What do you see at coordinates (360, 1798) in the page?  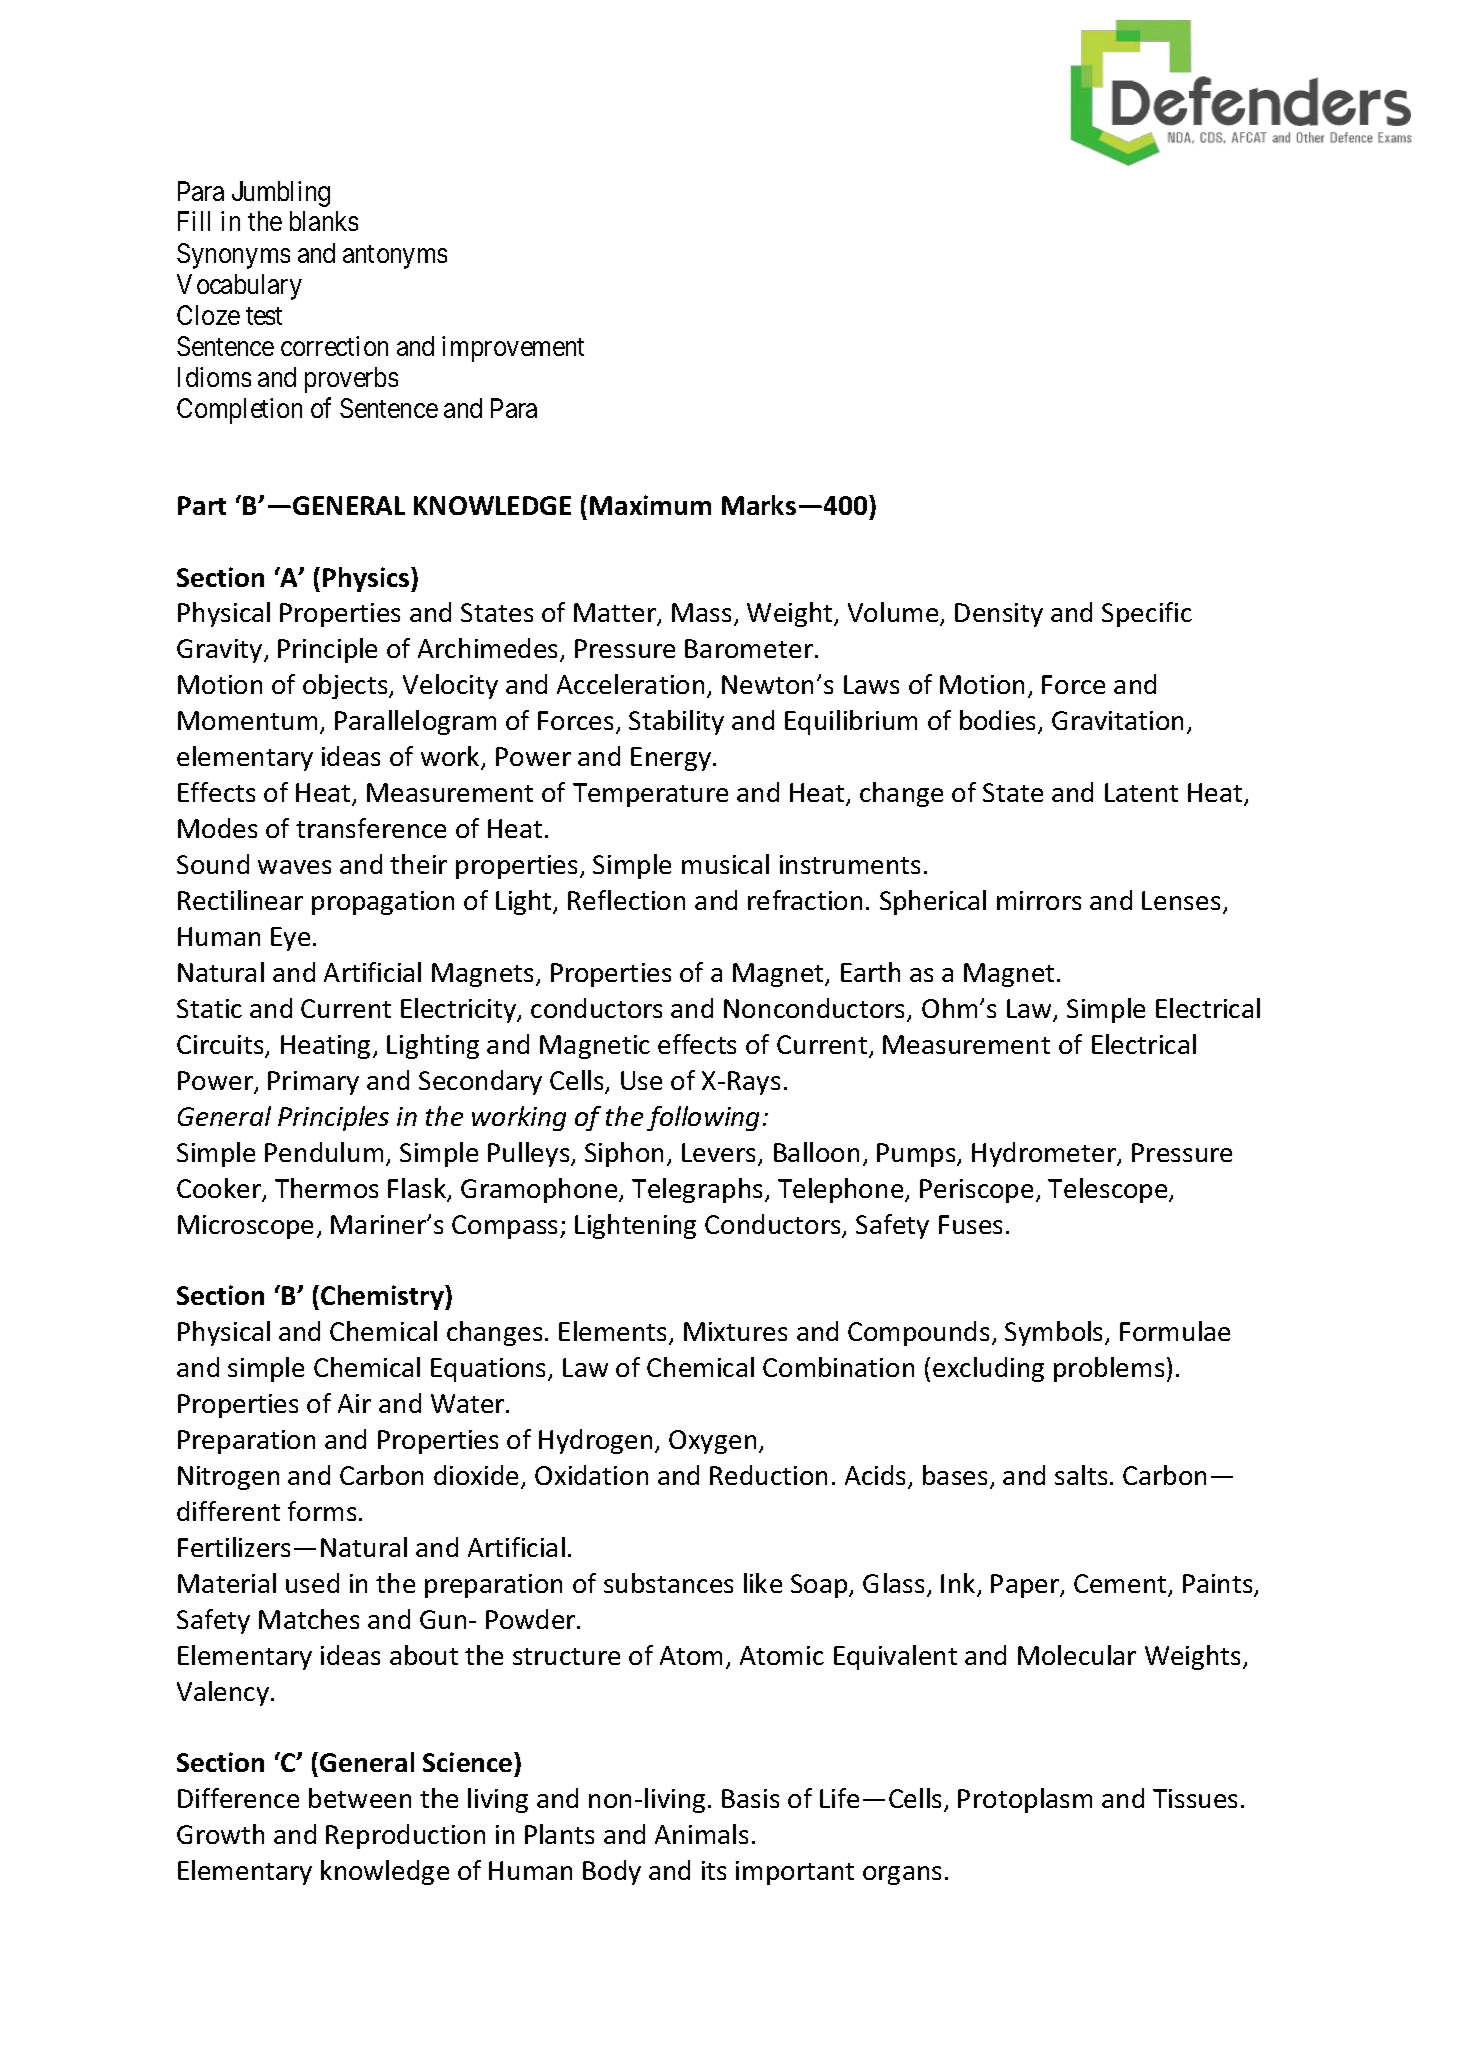 I see `between` at bounding box center [360, 1798].
